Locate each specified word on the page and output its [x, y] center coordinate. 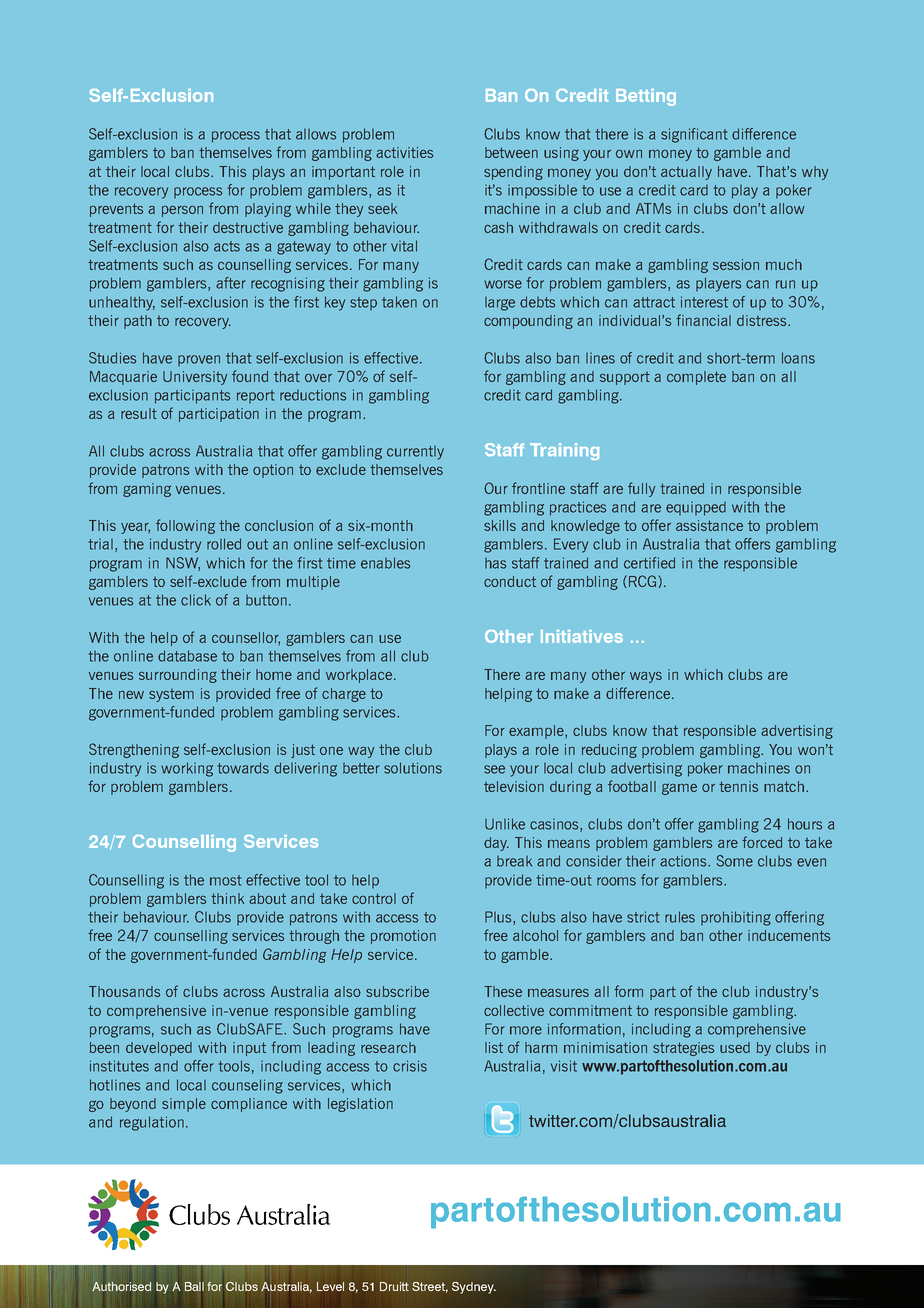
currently [415, 453]
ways [646, 677]
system [171, 695]
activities [404, 152]
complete [696, 378]
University [195, 378]
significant [694, 135]
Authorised [121, 1286]
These [503, 991]
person [182, 211]
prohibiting [736, 918]
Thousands [124, 991]
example [537, 732]
